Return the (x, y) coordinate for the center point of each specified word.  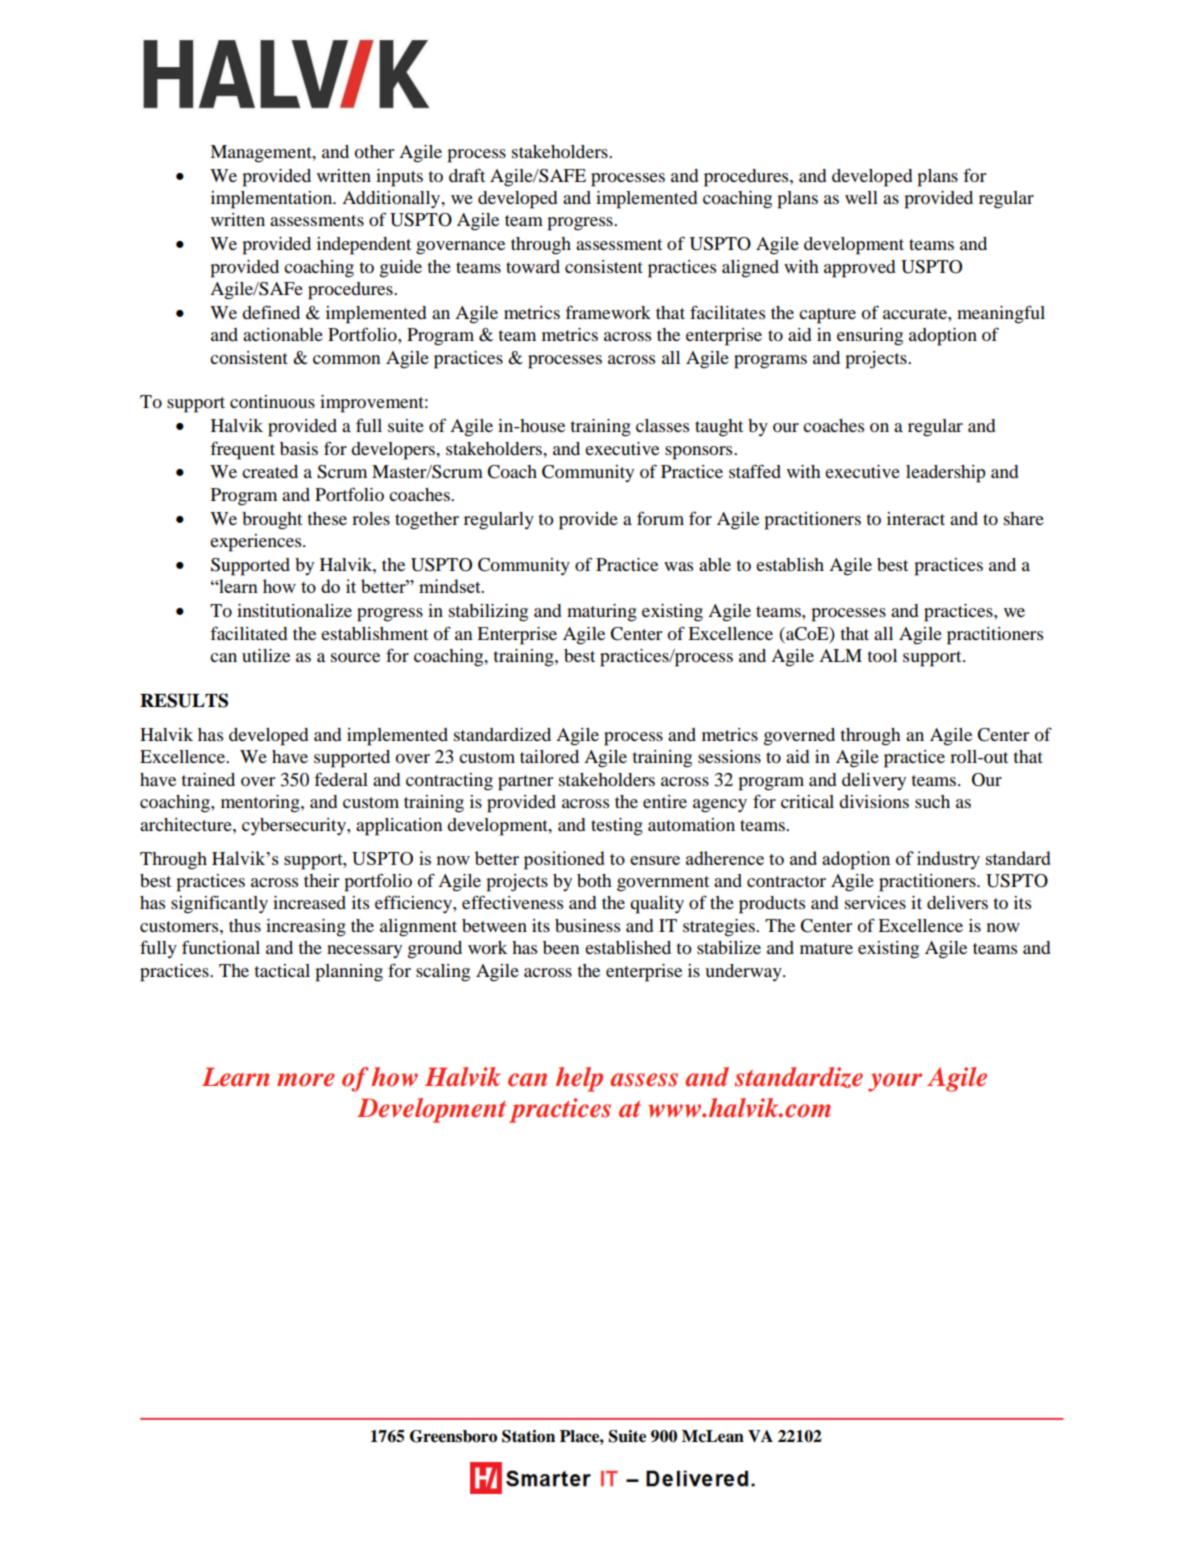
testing (617, 827)
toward (533, 266)
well (861, 197)
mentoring (261, 804)
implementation (273, 200)
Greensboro (453, 1436)
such (932, 801)
